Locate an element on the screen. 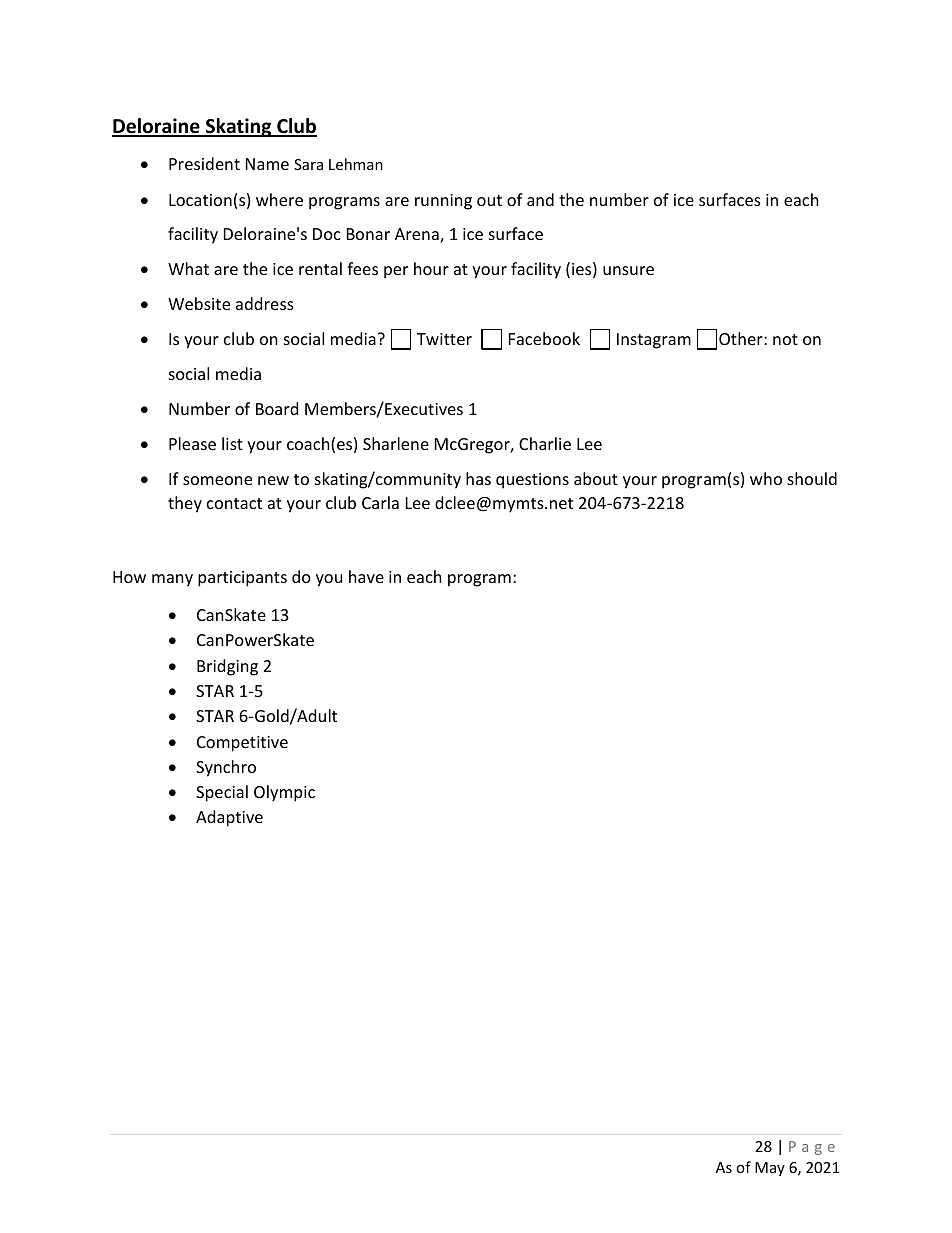 The width and height of the screenshot is (952, 1233). Bridging is located at coordinates (227, 667).
